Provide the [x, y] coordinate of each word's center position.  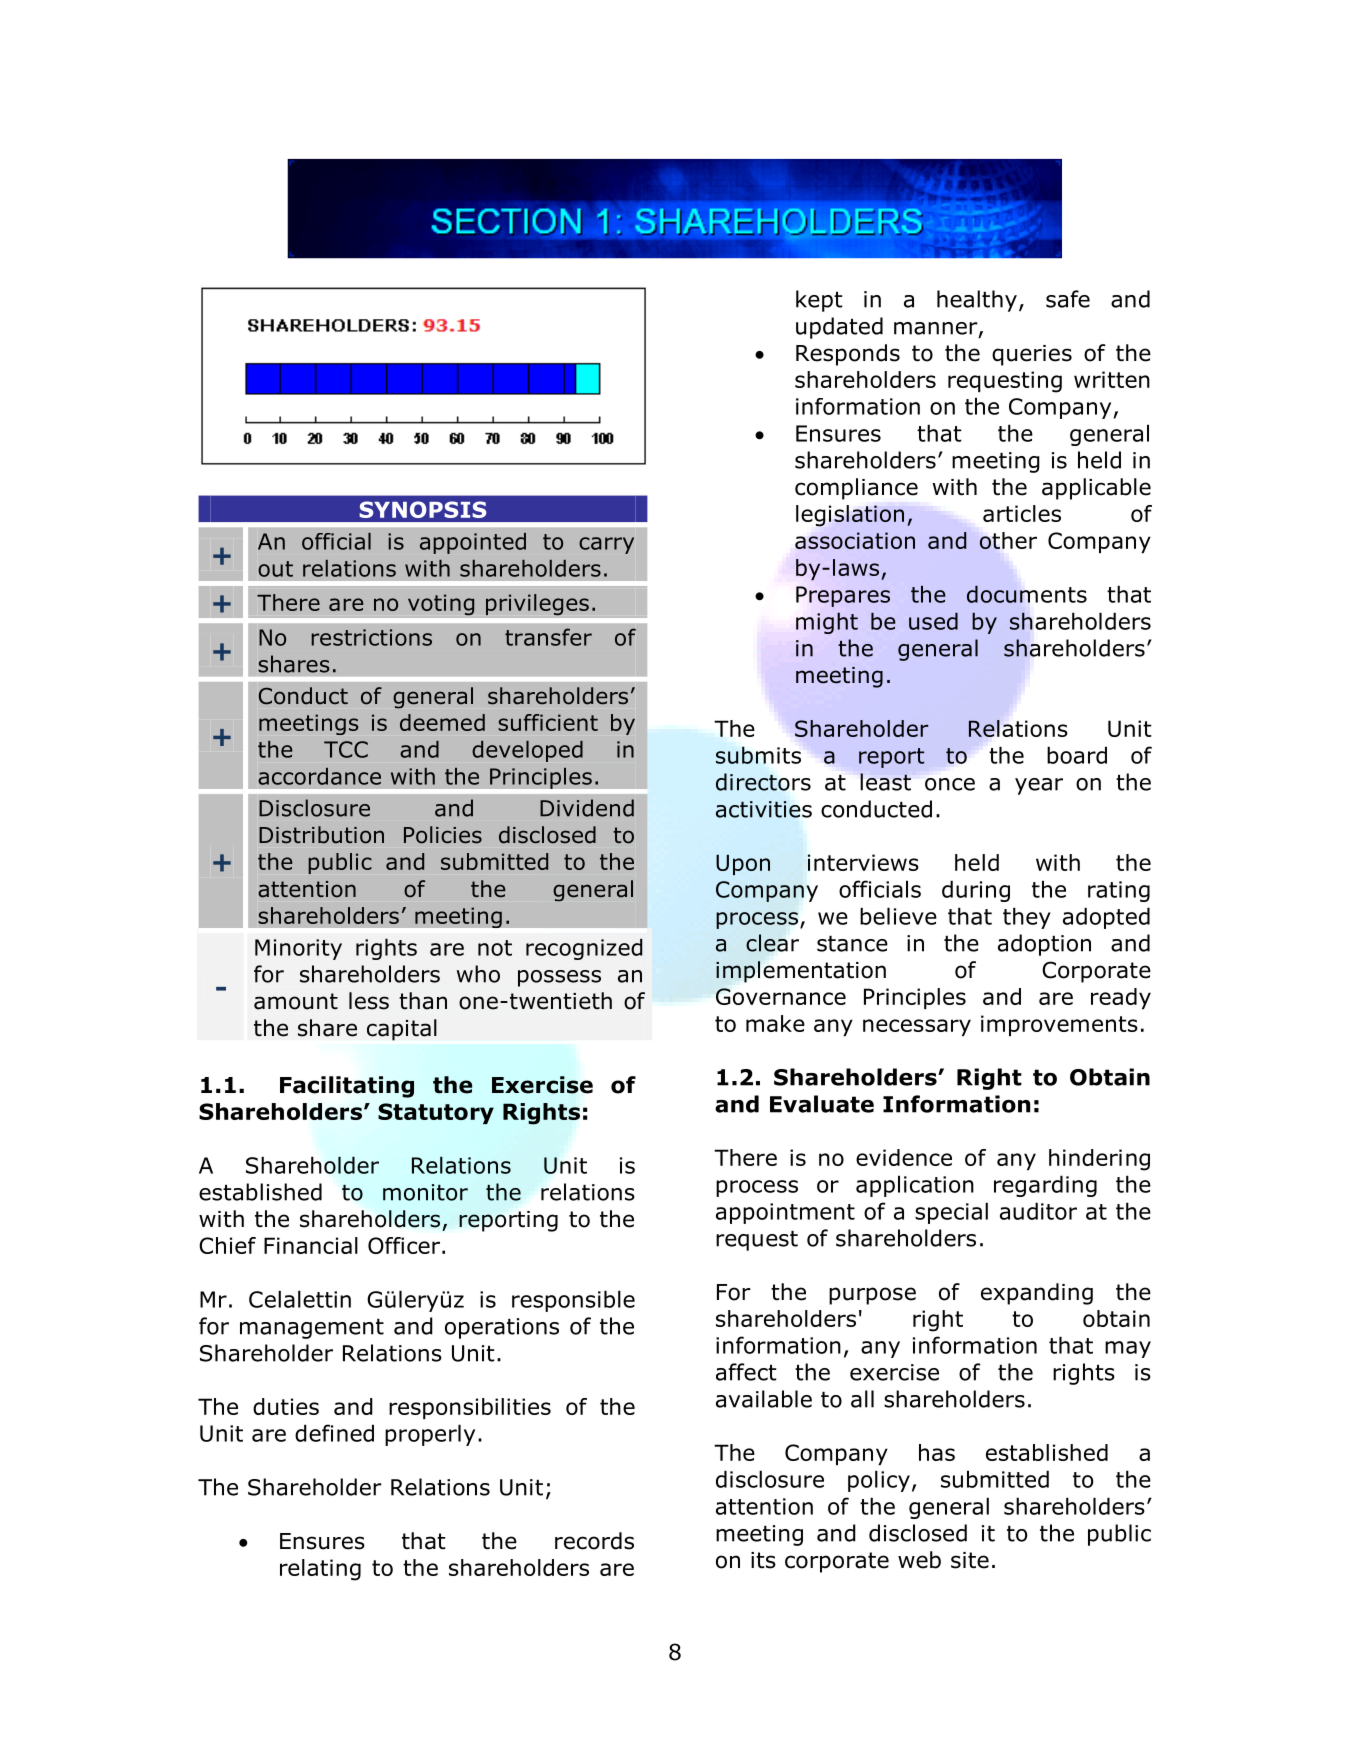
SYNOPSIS [422, 509]
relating [320, 1570]
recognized [584, 949]
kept [819, 301]
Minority [298, 949]
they [1027, 918]
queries [1032, 355]
